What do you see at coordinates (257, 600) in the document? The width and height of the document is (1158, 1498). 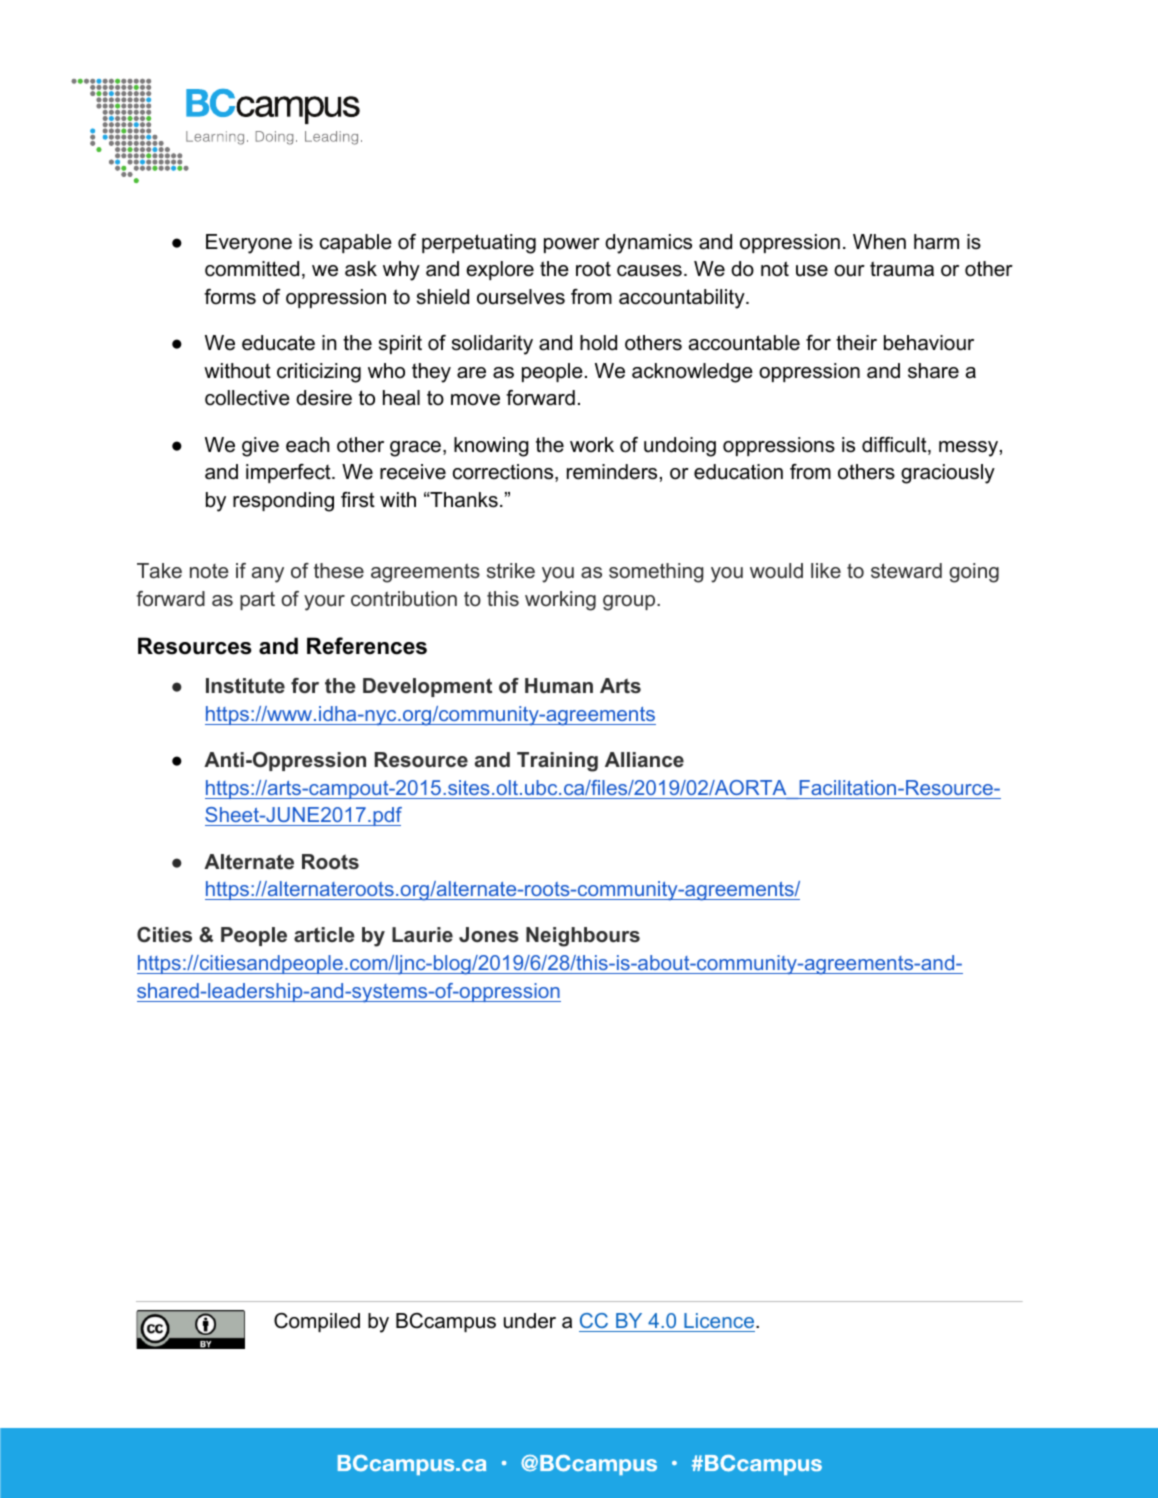 I see `part` at bounding box center [257, 600].
